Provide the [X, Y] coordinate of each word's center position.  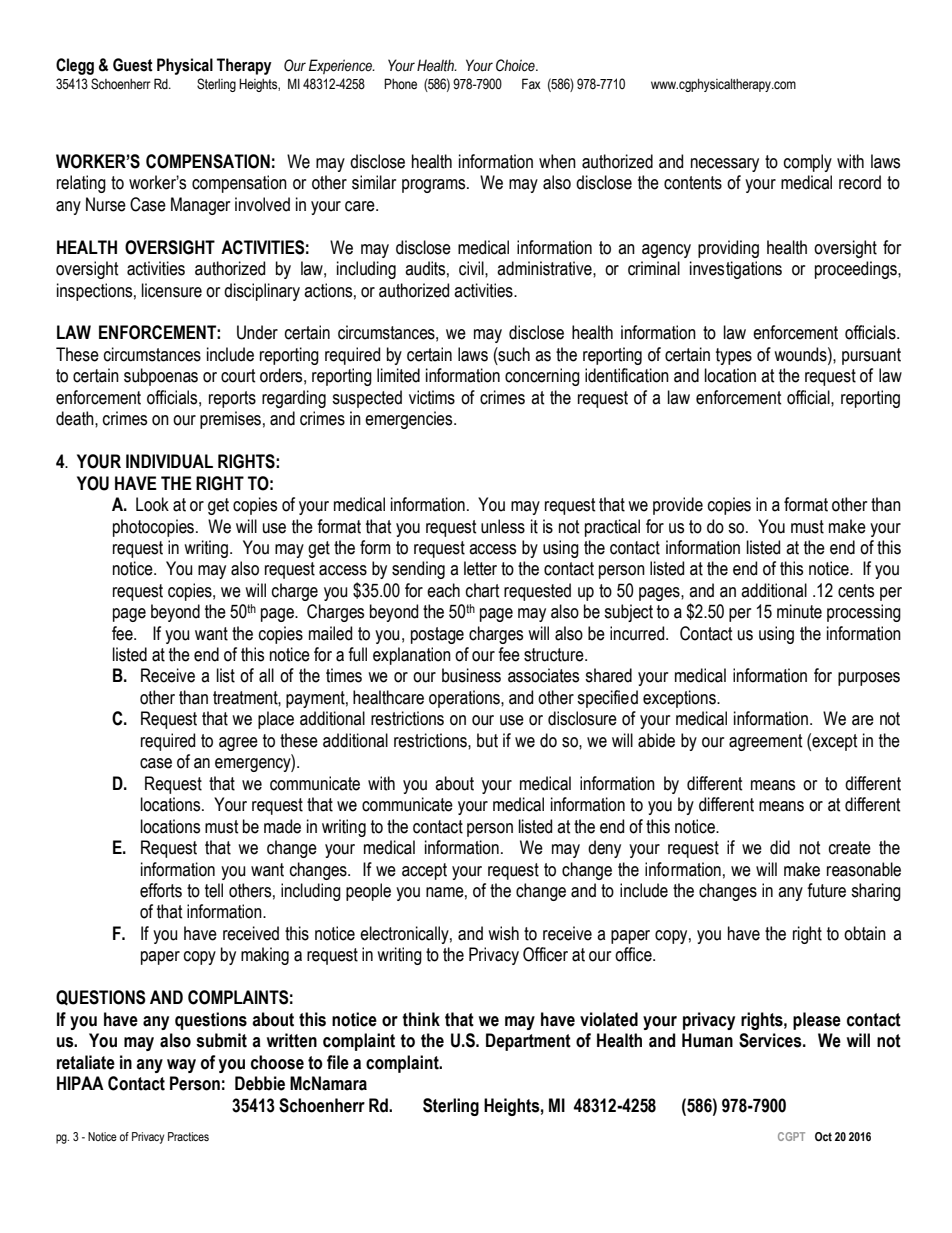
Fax [531, 83]
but [487, 740]
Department [528, 1042]
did [780, 847]
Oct [823, 1136]
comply [808, 163]
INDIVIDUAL [169, 461]
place [276, 720]
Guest [133, 65]
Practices [188, 1136]
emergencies [410, 420]
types [734, 356]
